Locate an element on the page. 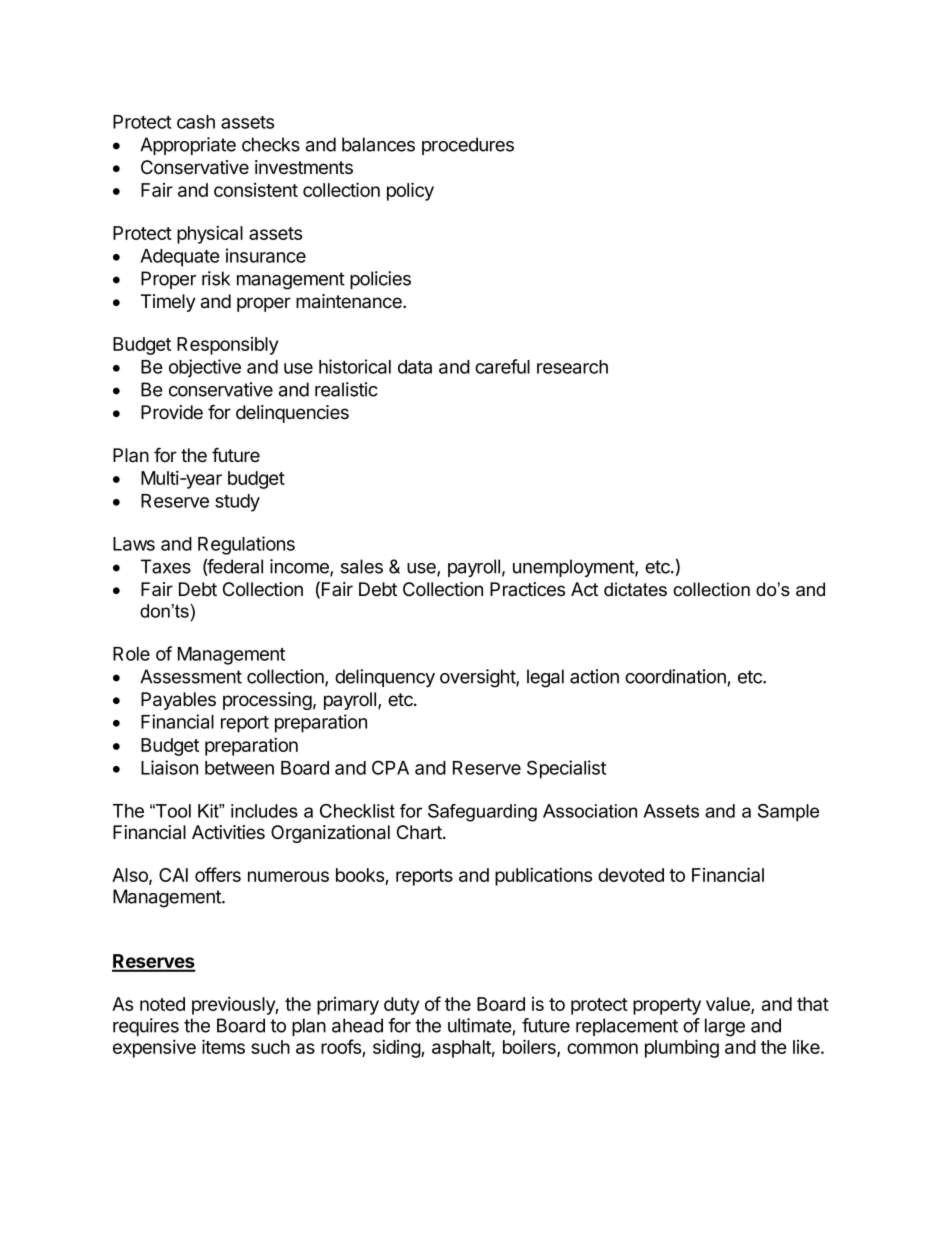 Image resolution: width=952 pixels, height=1233 pixels. duty is located at coordinates (401, 1006).
